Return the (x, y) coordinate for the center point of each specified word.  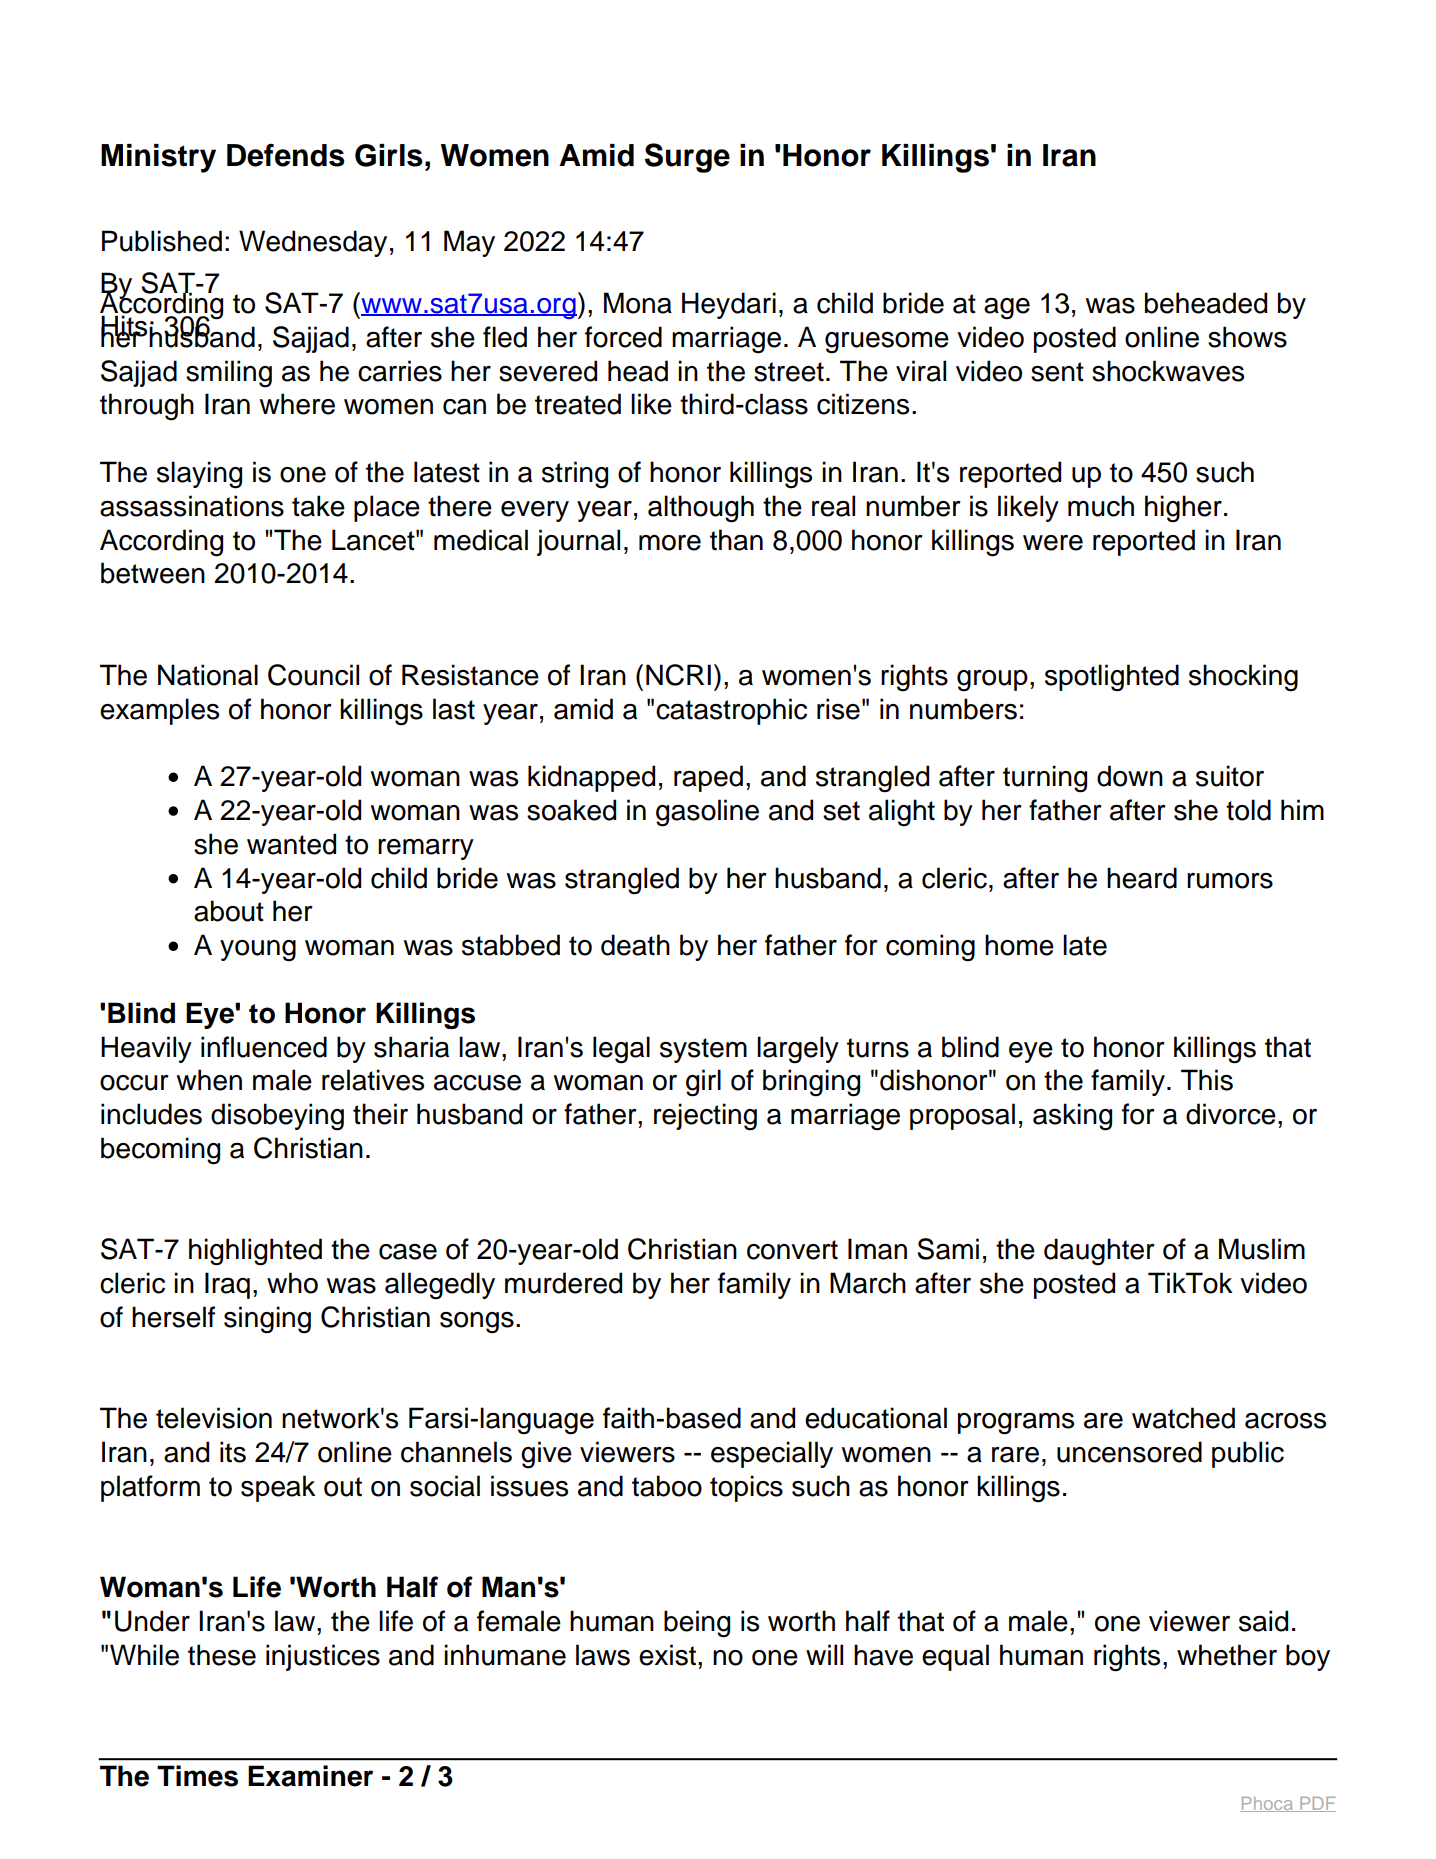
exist (667, 1655)
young (258, 951)
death (635, 945)
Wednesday (313, 243)
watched (1183, 1418)
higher (1183, 509)
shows (1247, 337)
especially (772, 1454)
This (1207, 1080)
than (736, 540)
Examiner (310, 1776)
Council (313, 675)
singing (267, 1320)
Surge (687, 158)
